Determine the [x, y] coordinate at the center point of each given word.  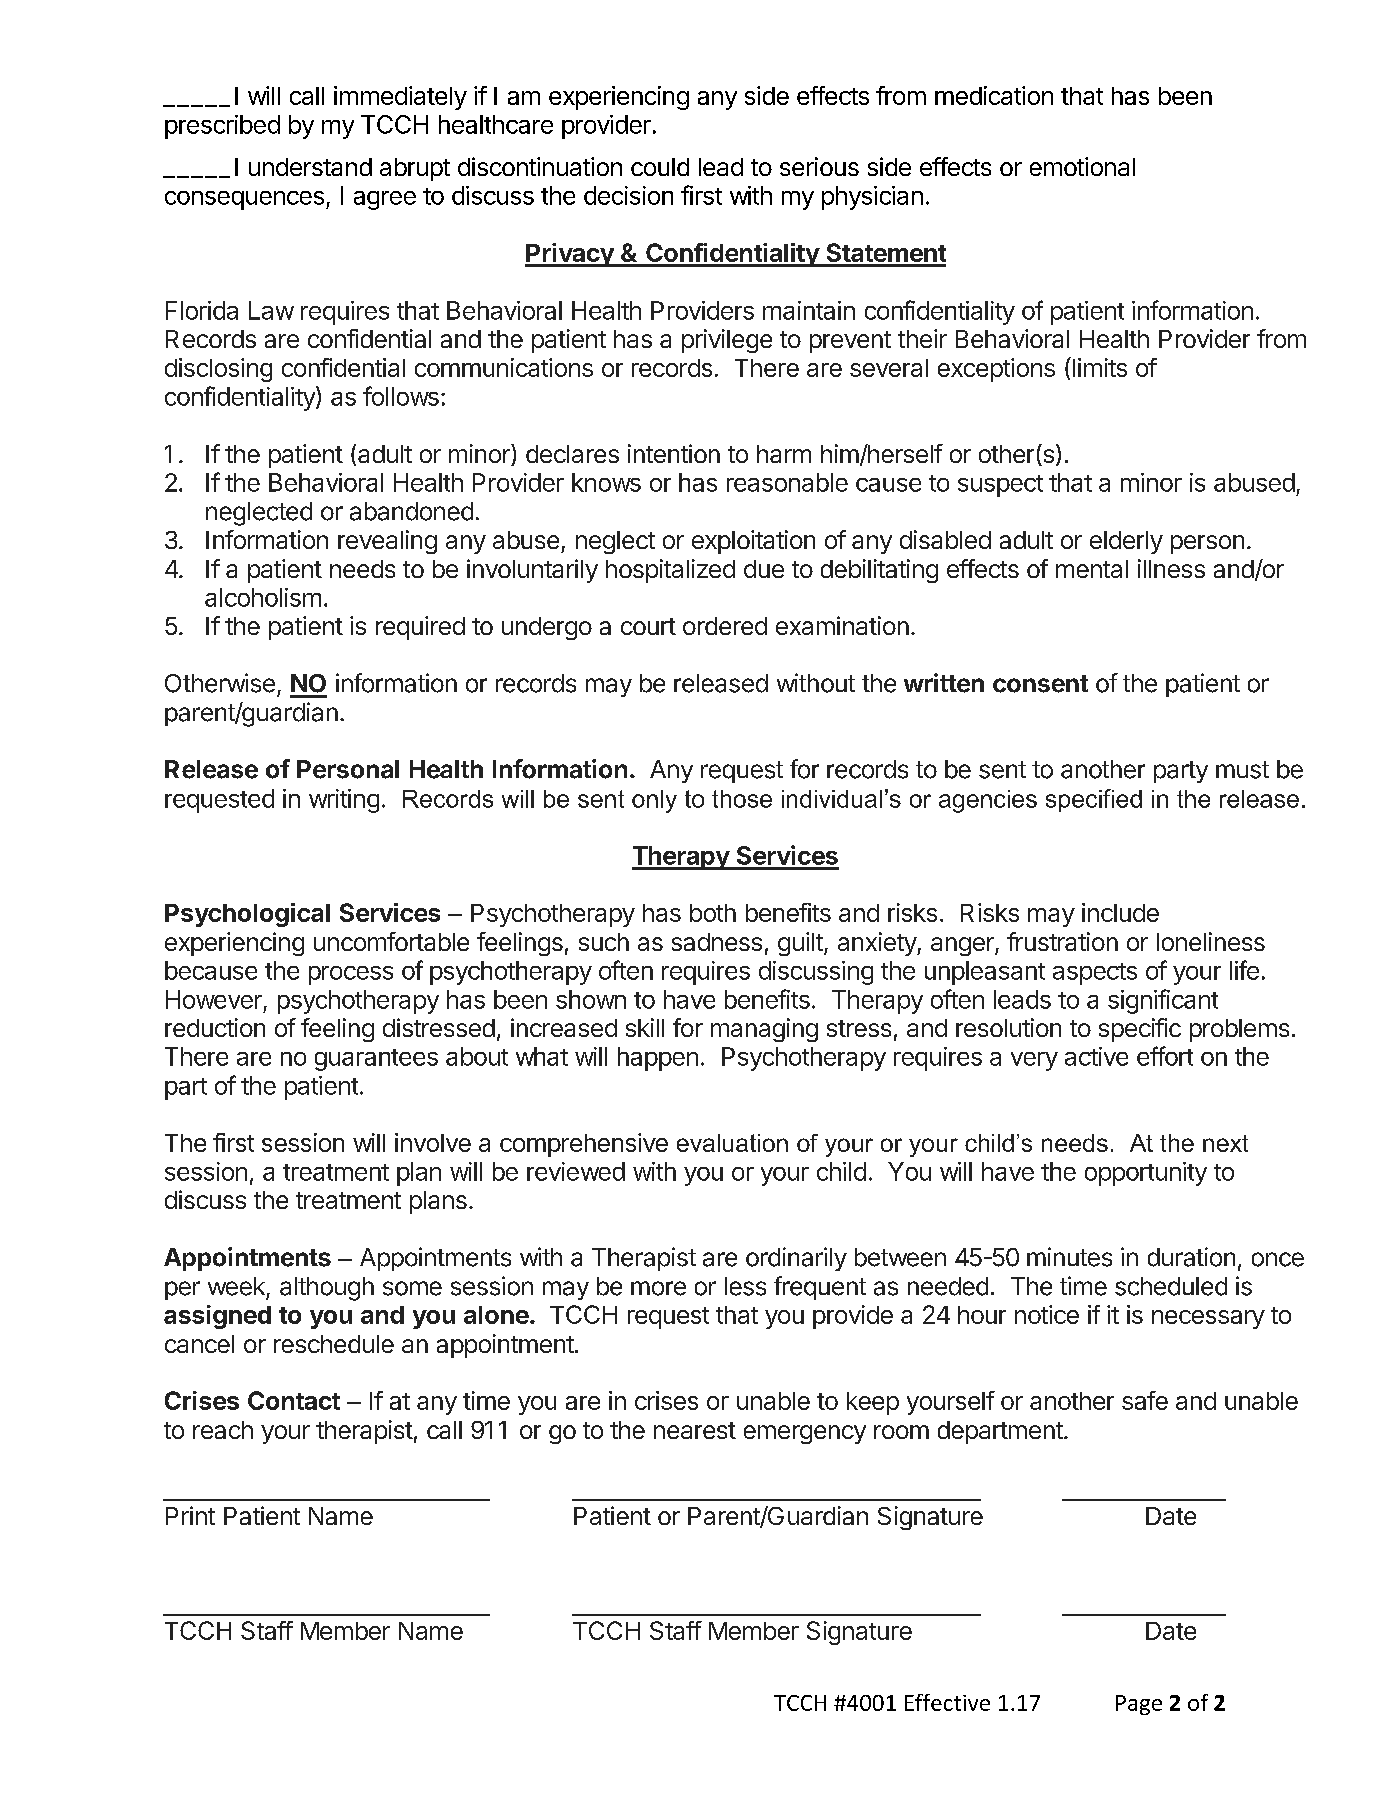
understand [310, 167]
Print [190, 1515]
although [327, 1289]
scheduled [1171, 1286]
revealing [387, 542]
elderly [1126, 542]
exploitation [753, 542]
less [745, 1286]
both [713, 913]
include [1120, 912]
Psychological [247, 915]
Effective [947, 1702]
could [660, 167]
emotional [1082, 166]
